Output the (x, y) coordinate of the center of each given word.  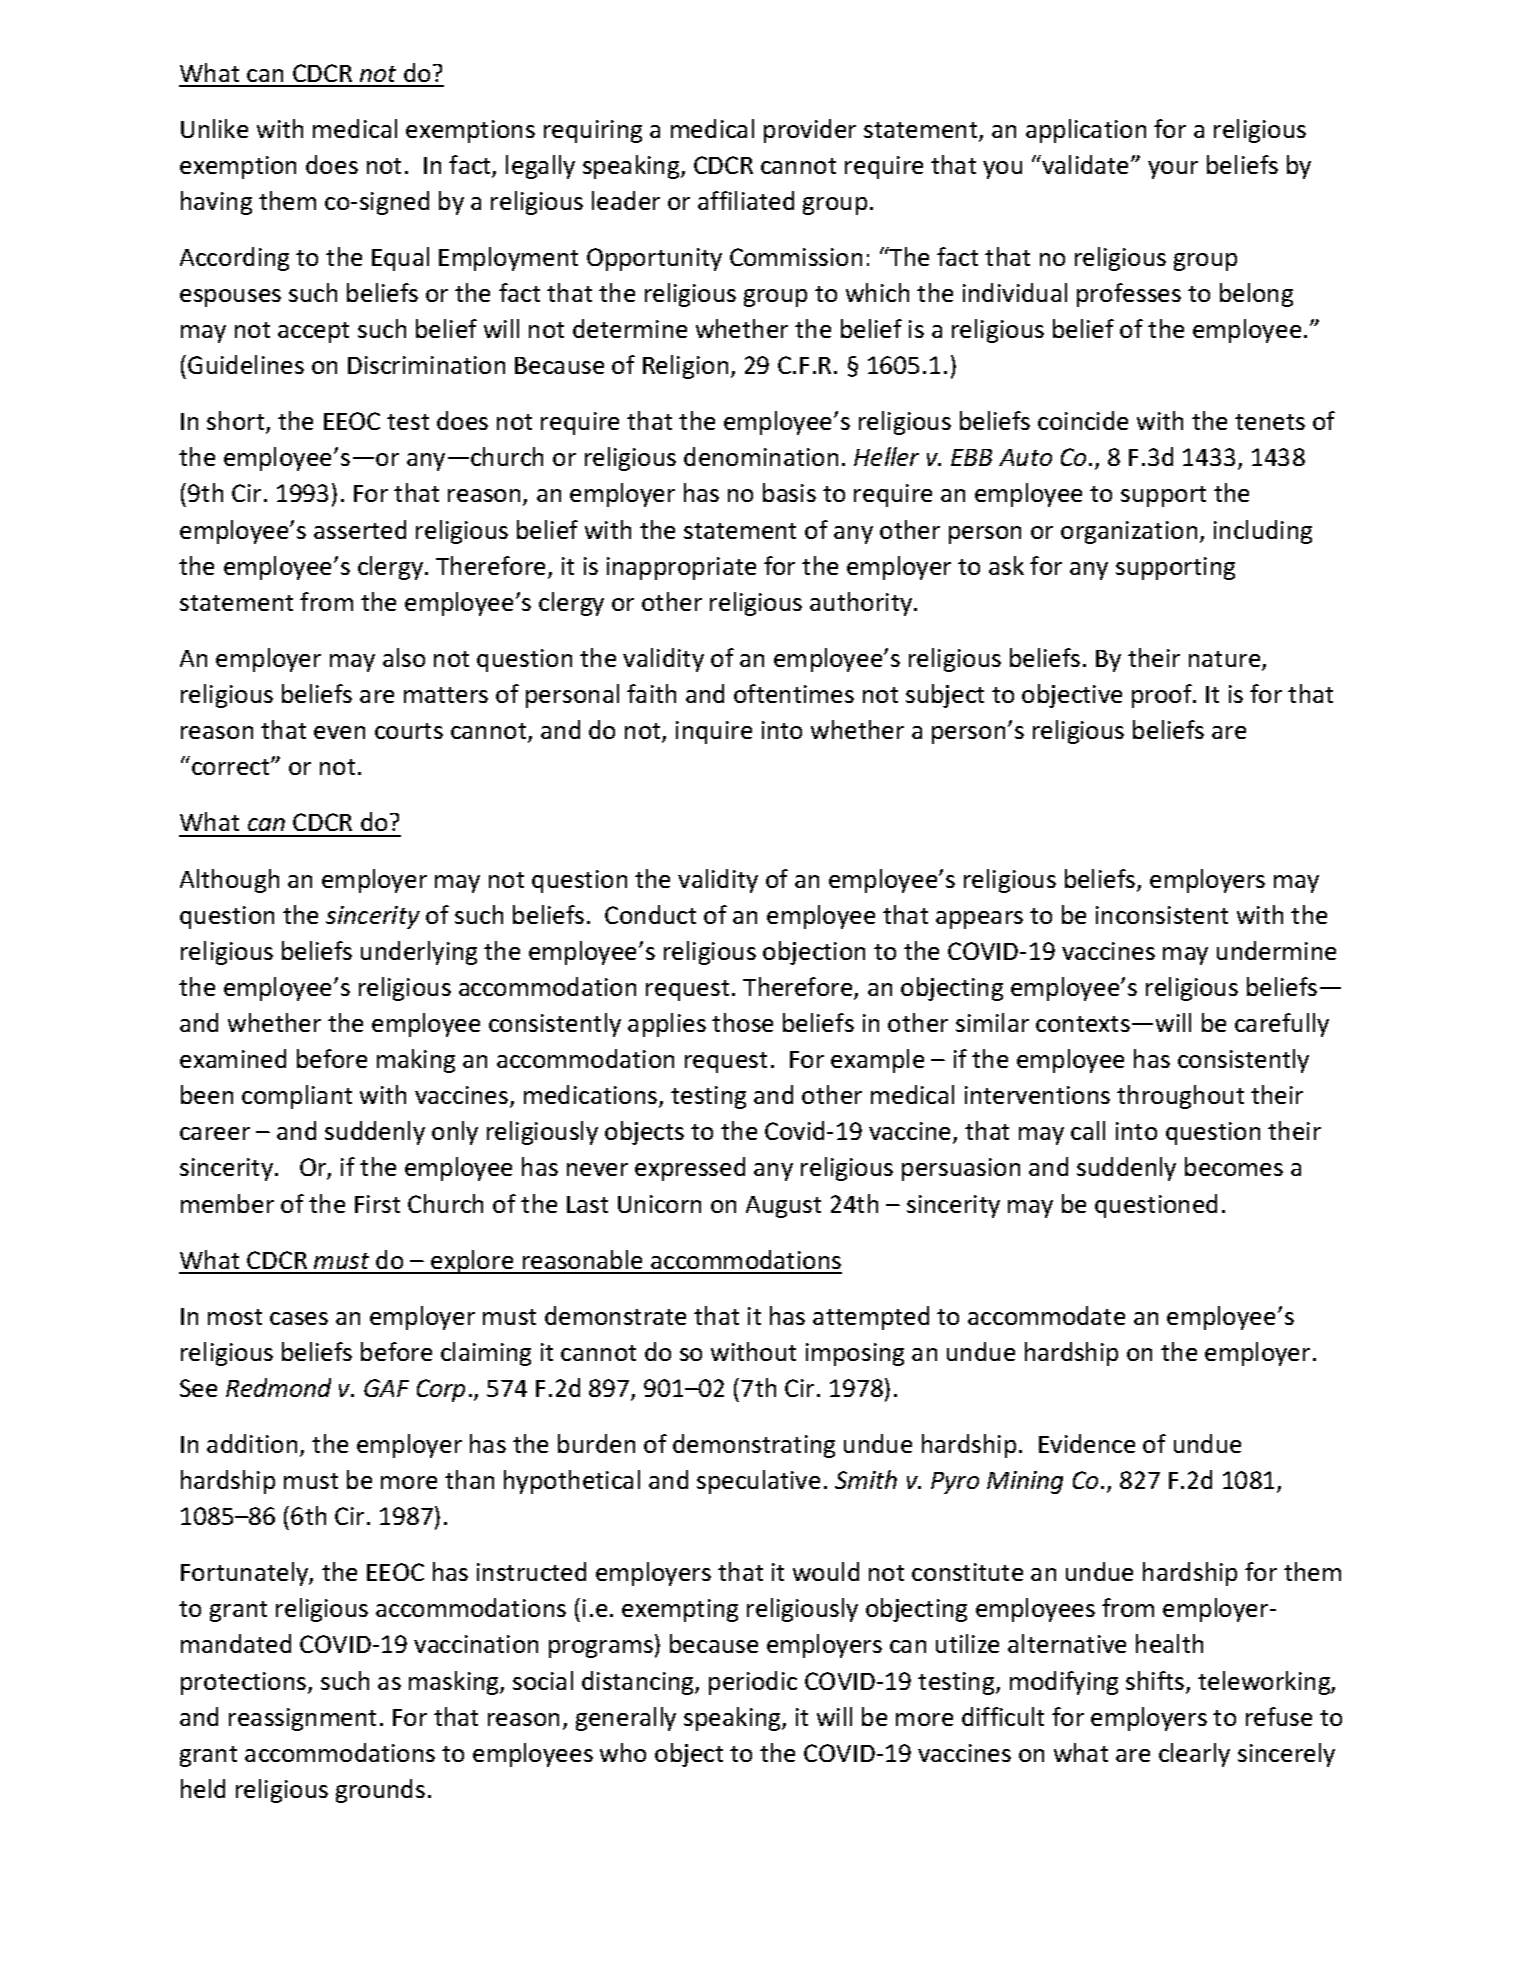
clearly (1194, 1755)
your (1173, 170)
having (216, 203)
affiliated (746, 200)
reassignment (302, 1719)
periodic (753, 1683)
